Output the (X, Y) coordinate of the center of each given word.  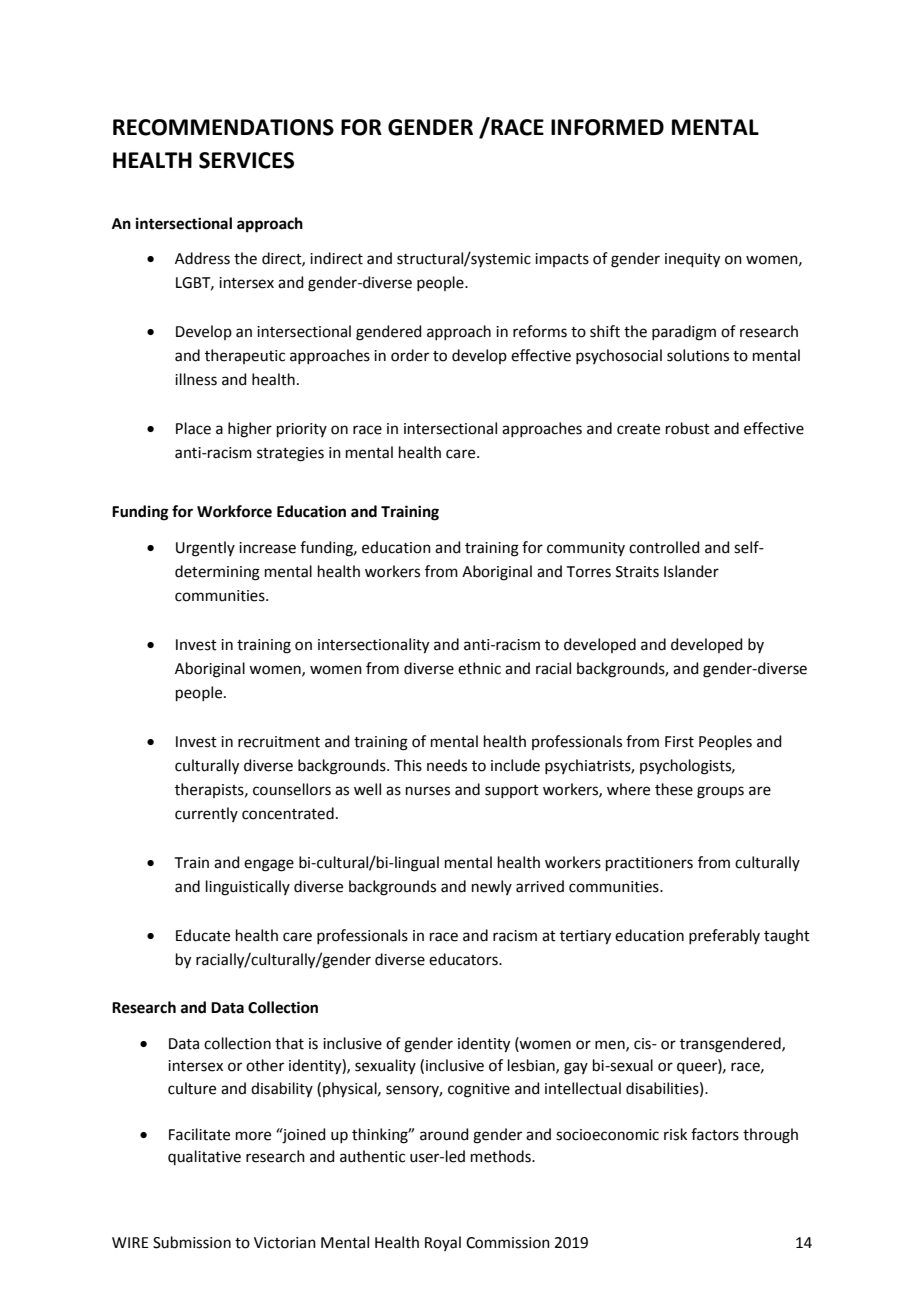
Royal (443, 1243)
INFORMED (607, 127)
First (679, 742)
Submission (192, 1242)
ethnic (479, 668)
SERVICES (246, 160)
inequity (692, 260)
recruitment (279, 742)
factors (715, 1134)
